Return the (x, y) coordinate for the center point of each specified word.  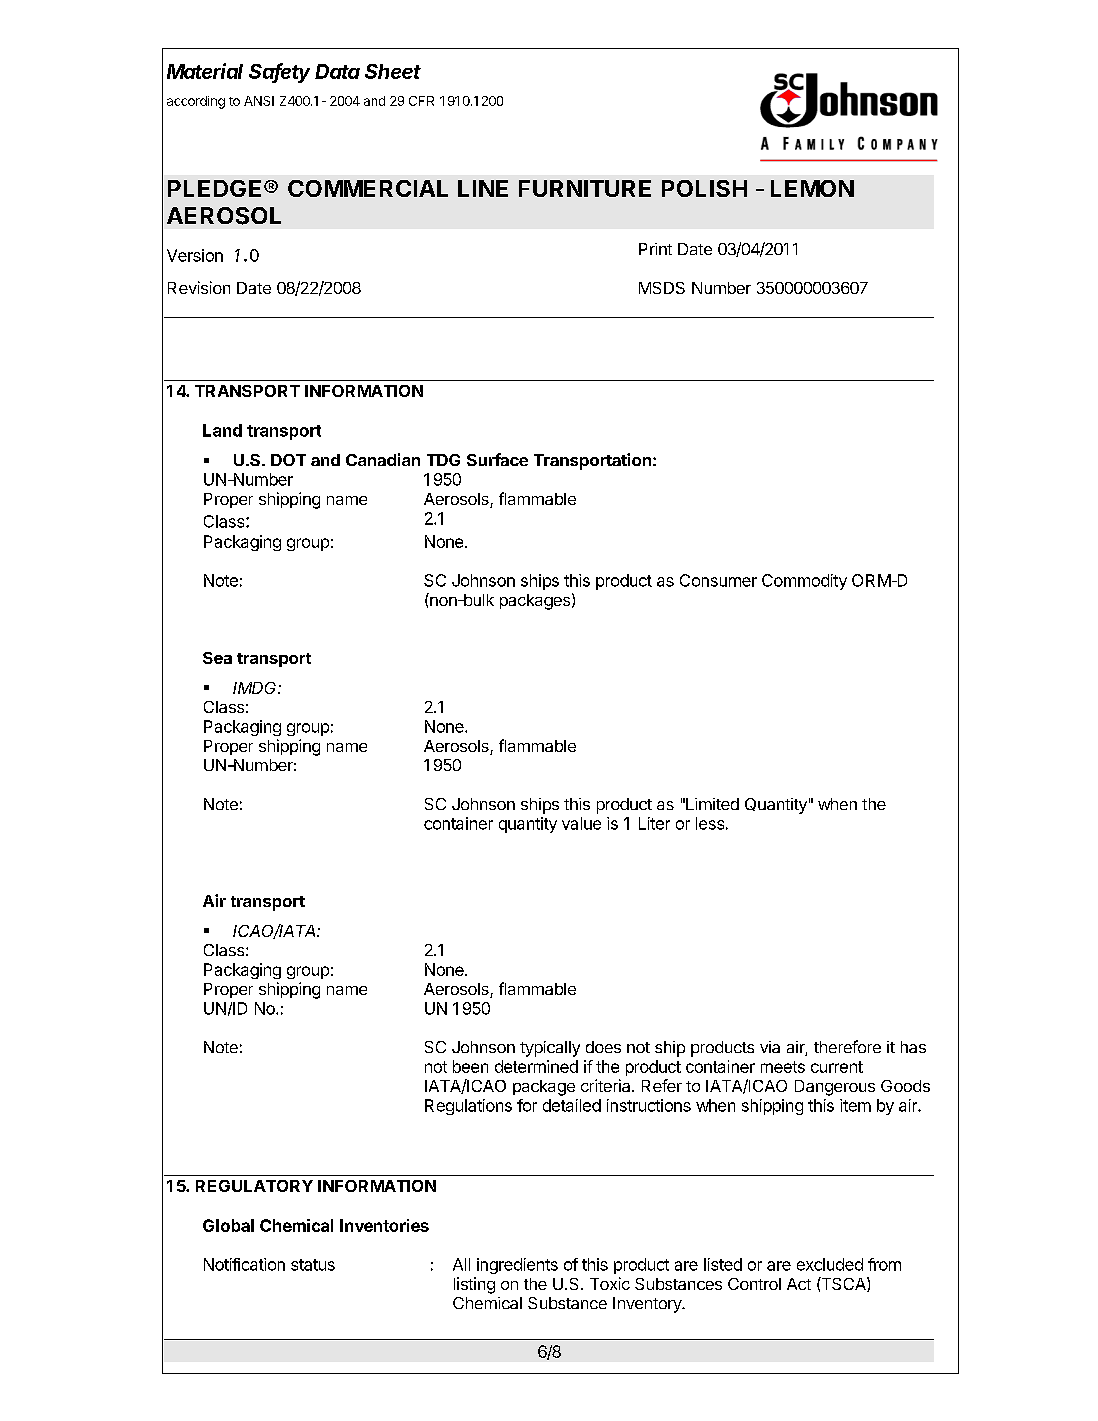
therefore (847, 1046)
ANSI (259, 101)
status (313, 1265)
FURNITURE (585, 188)
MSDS (662, 288)
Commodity (804, 582)
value (581, 823)
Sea (217, 658)
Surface (497, 459)
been (470, 1066)
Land (222, 430)
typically (550, 1049)
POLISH (704, 188)
